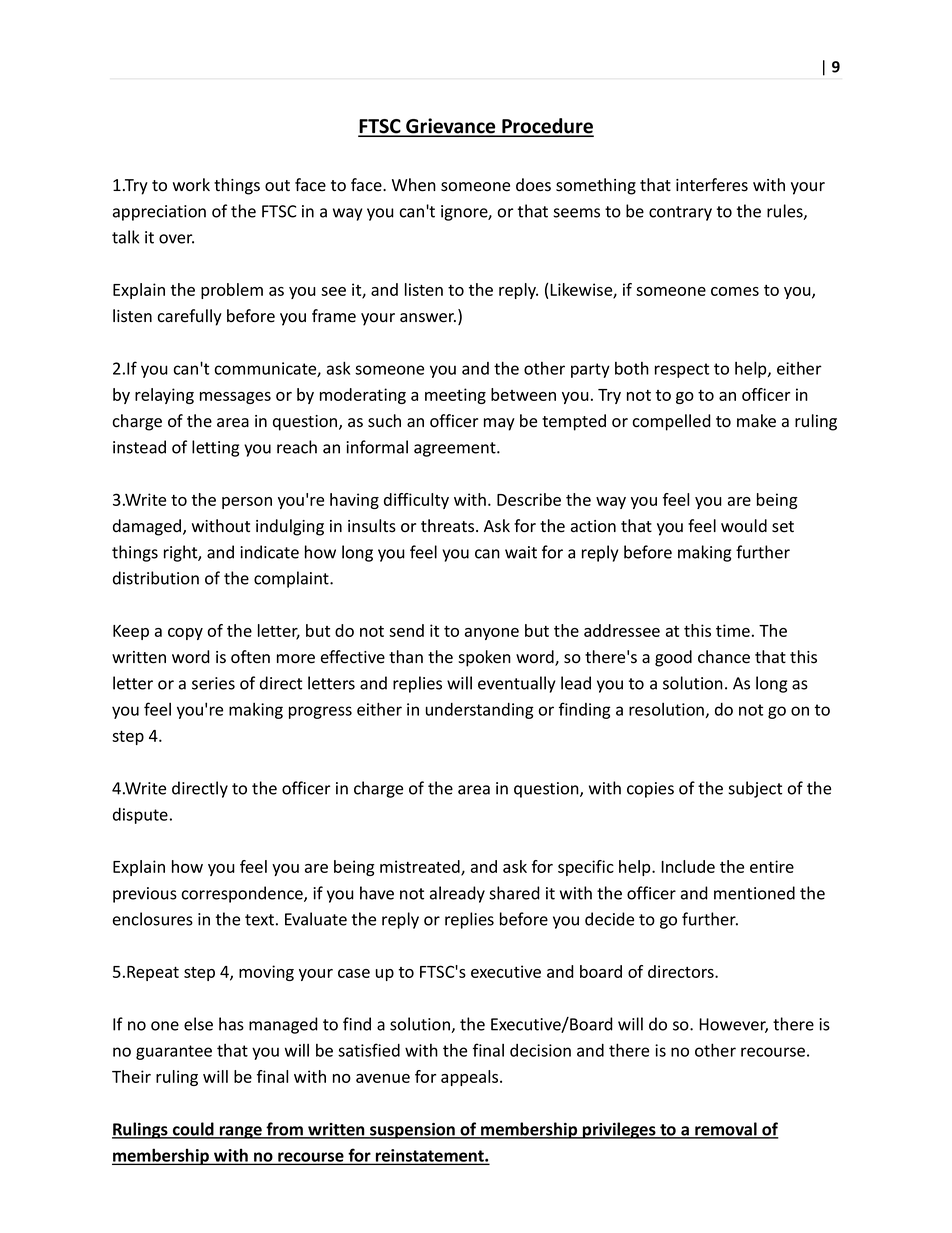 The height and width of the page is (1233, 952). I want to click on interferes, so click(712, 185).
